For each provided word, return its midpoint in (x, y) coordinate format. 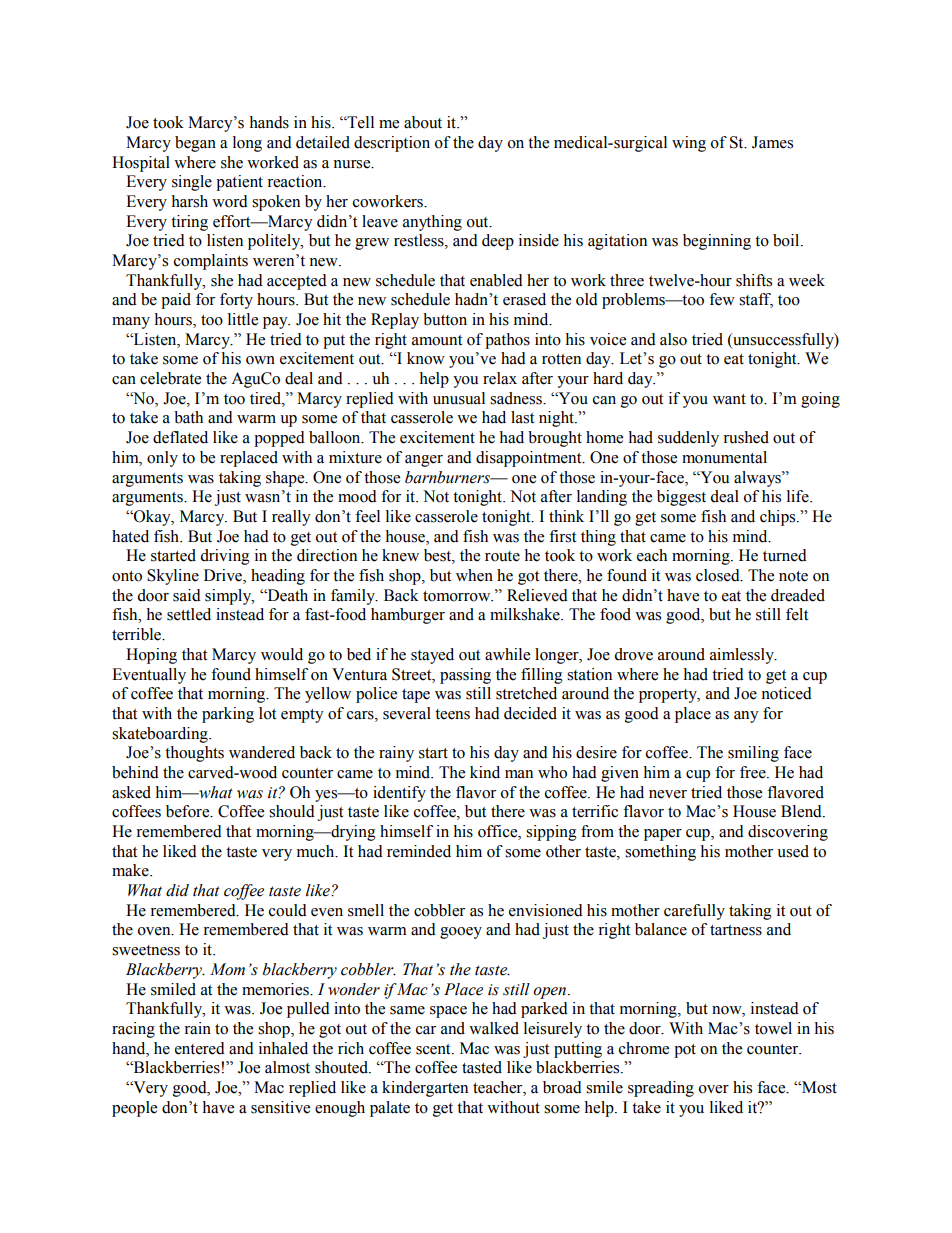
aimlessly (743, 656)
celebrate (170, 378)
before (189, 811)
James (772, 142)
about (423, 122)
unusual (459, 398)
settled (189, 614)
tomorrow (458, 596)
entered (200, 1048)
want (729, 399)
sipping (551, 833)
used (793, 851)
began (195, 144)
